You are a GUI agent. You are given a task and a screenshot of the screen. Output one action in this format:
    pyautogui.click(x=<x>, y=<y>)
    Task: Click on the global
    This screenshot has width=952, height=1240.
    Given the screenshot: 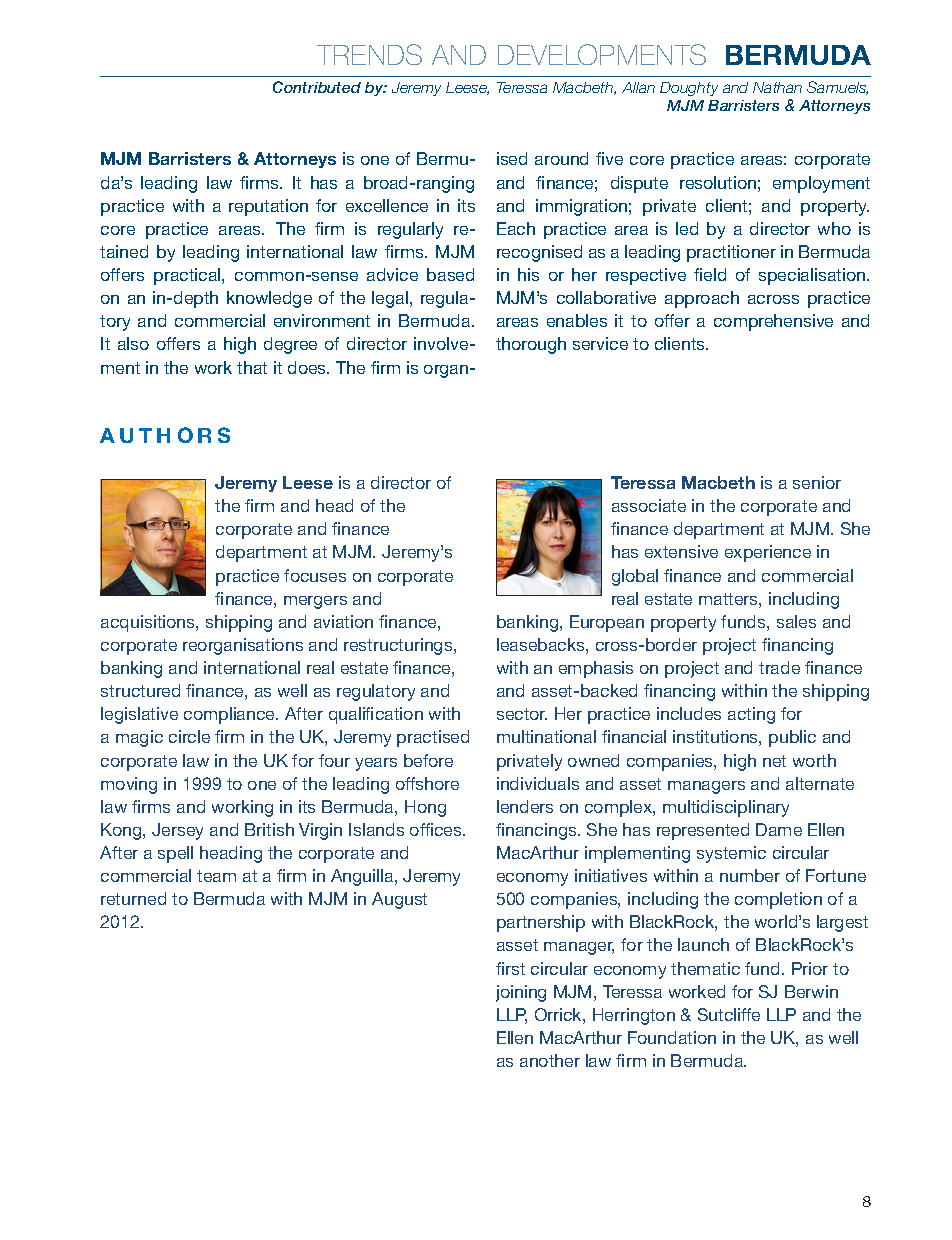 What is the action you would take?
    pyautogui.click(x=635, y=577)
